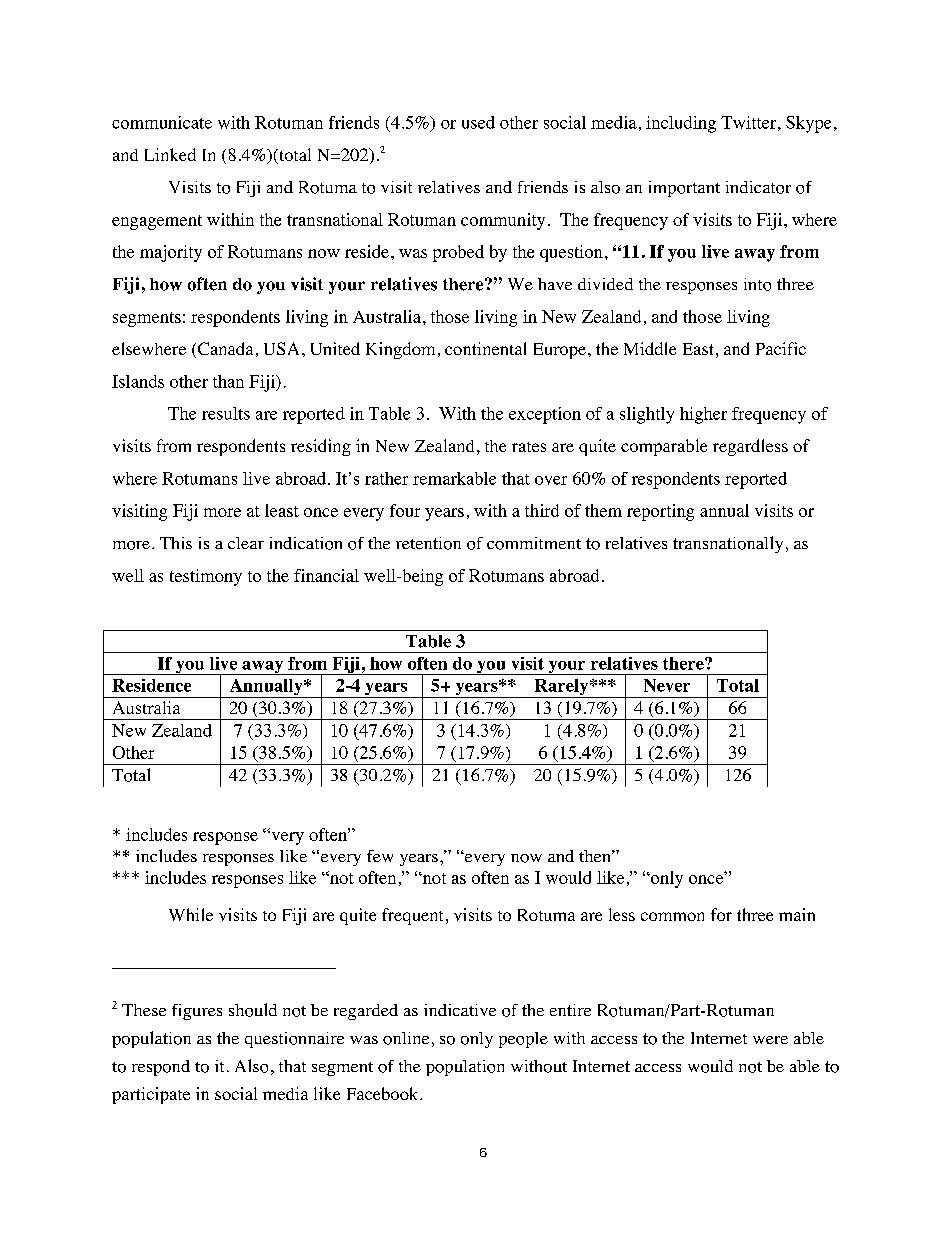 The height and width of the screenshot is (1233, 952). What do you see at coordinates (703, 415) in the screenshot?
I see `higher` at bounding box center [703, 415].
